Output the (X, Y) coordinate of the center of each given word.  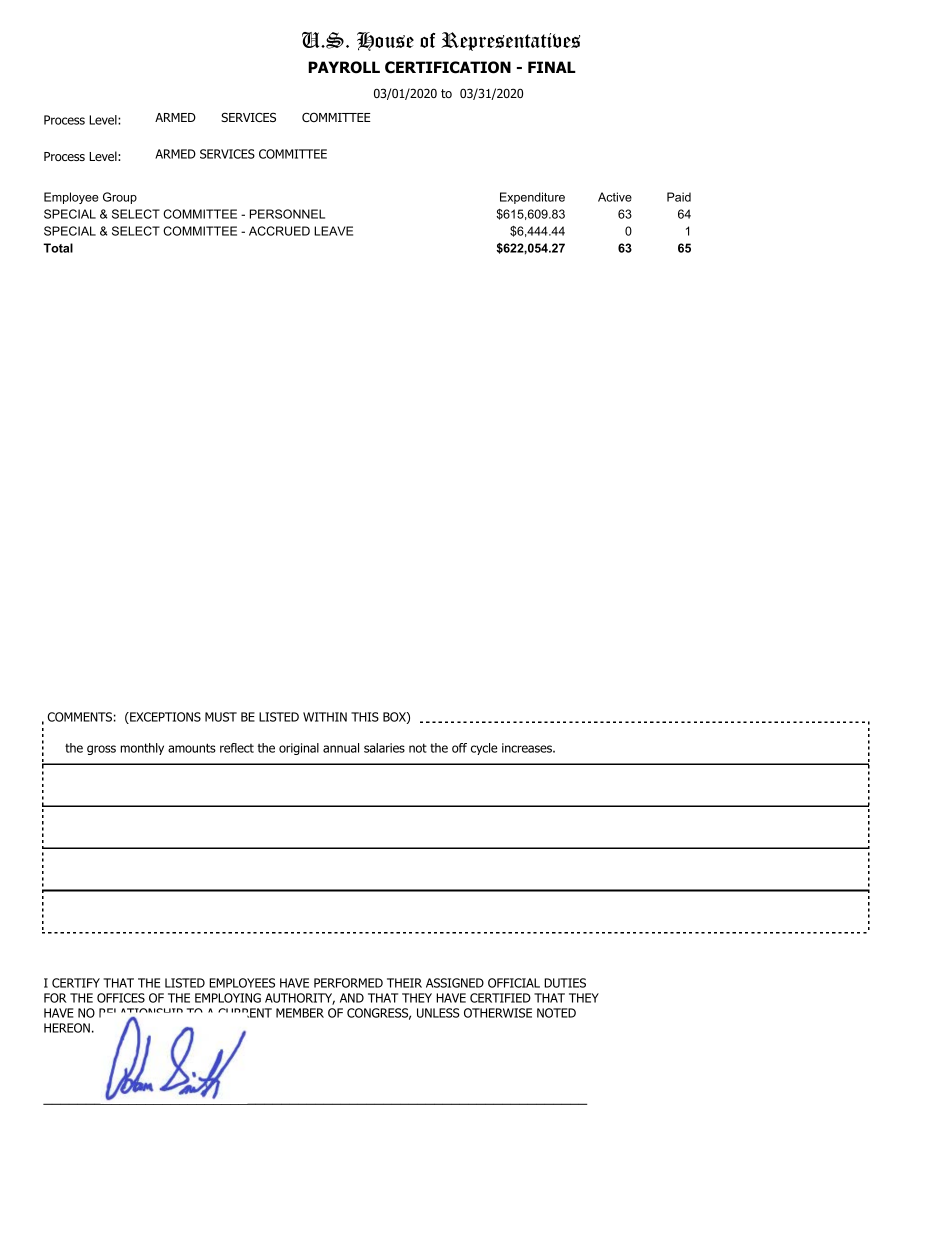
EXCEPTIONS (164, 718)
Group (120, 198)
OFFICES (121, 998)
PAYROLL (344, 67)
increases (528, 748)
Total (58, 248)
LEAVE (333, 231)
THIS (365, 717)
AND (352, 998)
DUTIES (565, 983)
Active (615, 197)
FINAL (552, 67)
